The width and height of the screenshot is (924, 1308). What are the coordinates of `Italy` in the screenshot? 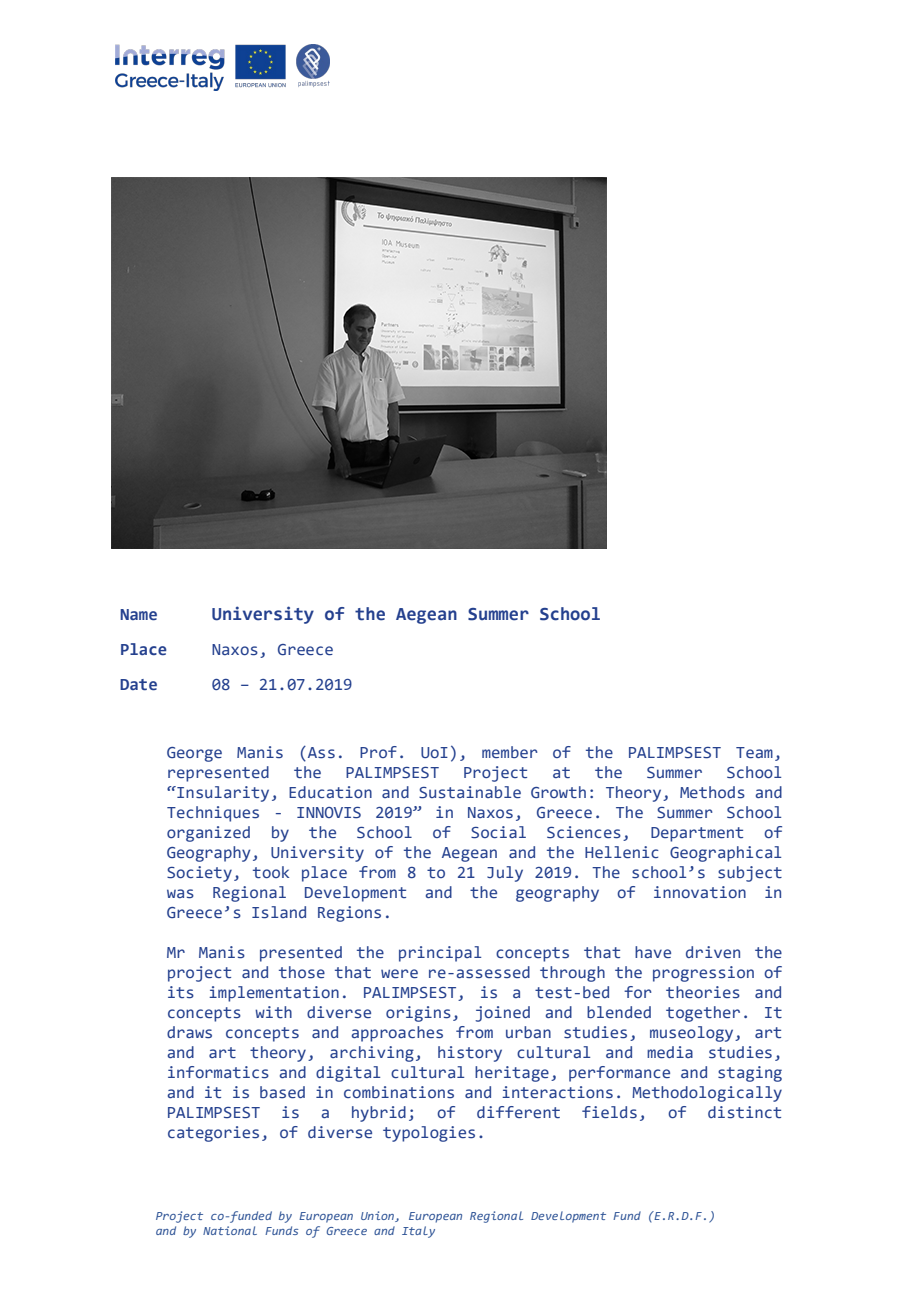 It's located at (418, 1232).
